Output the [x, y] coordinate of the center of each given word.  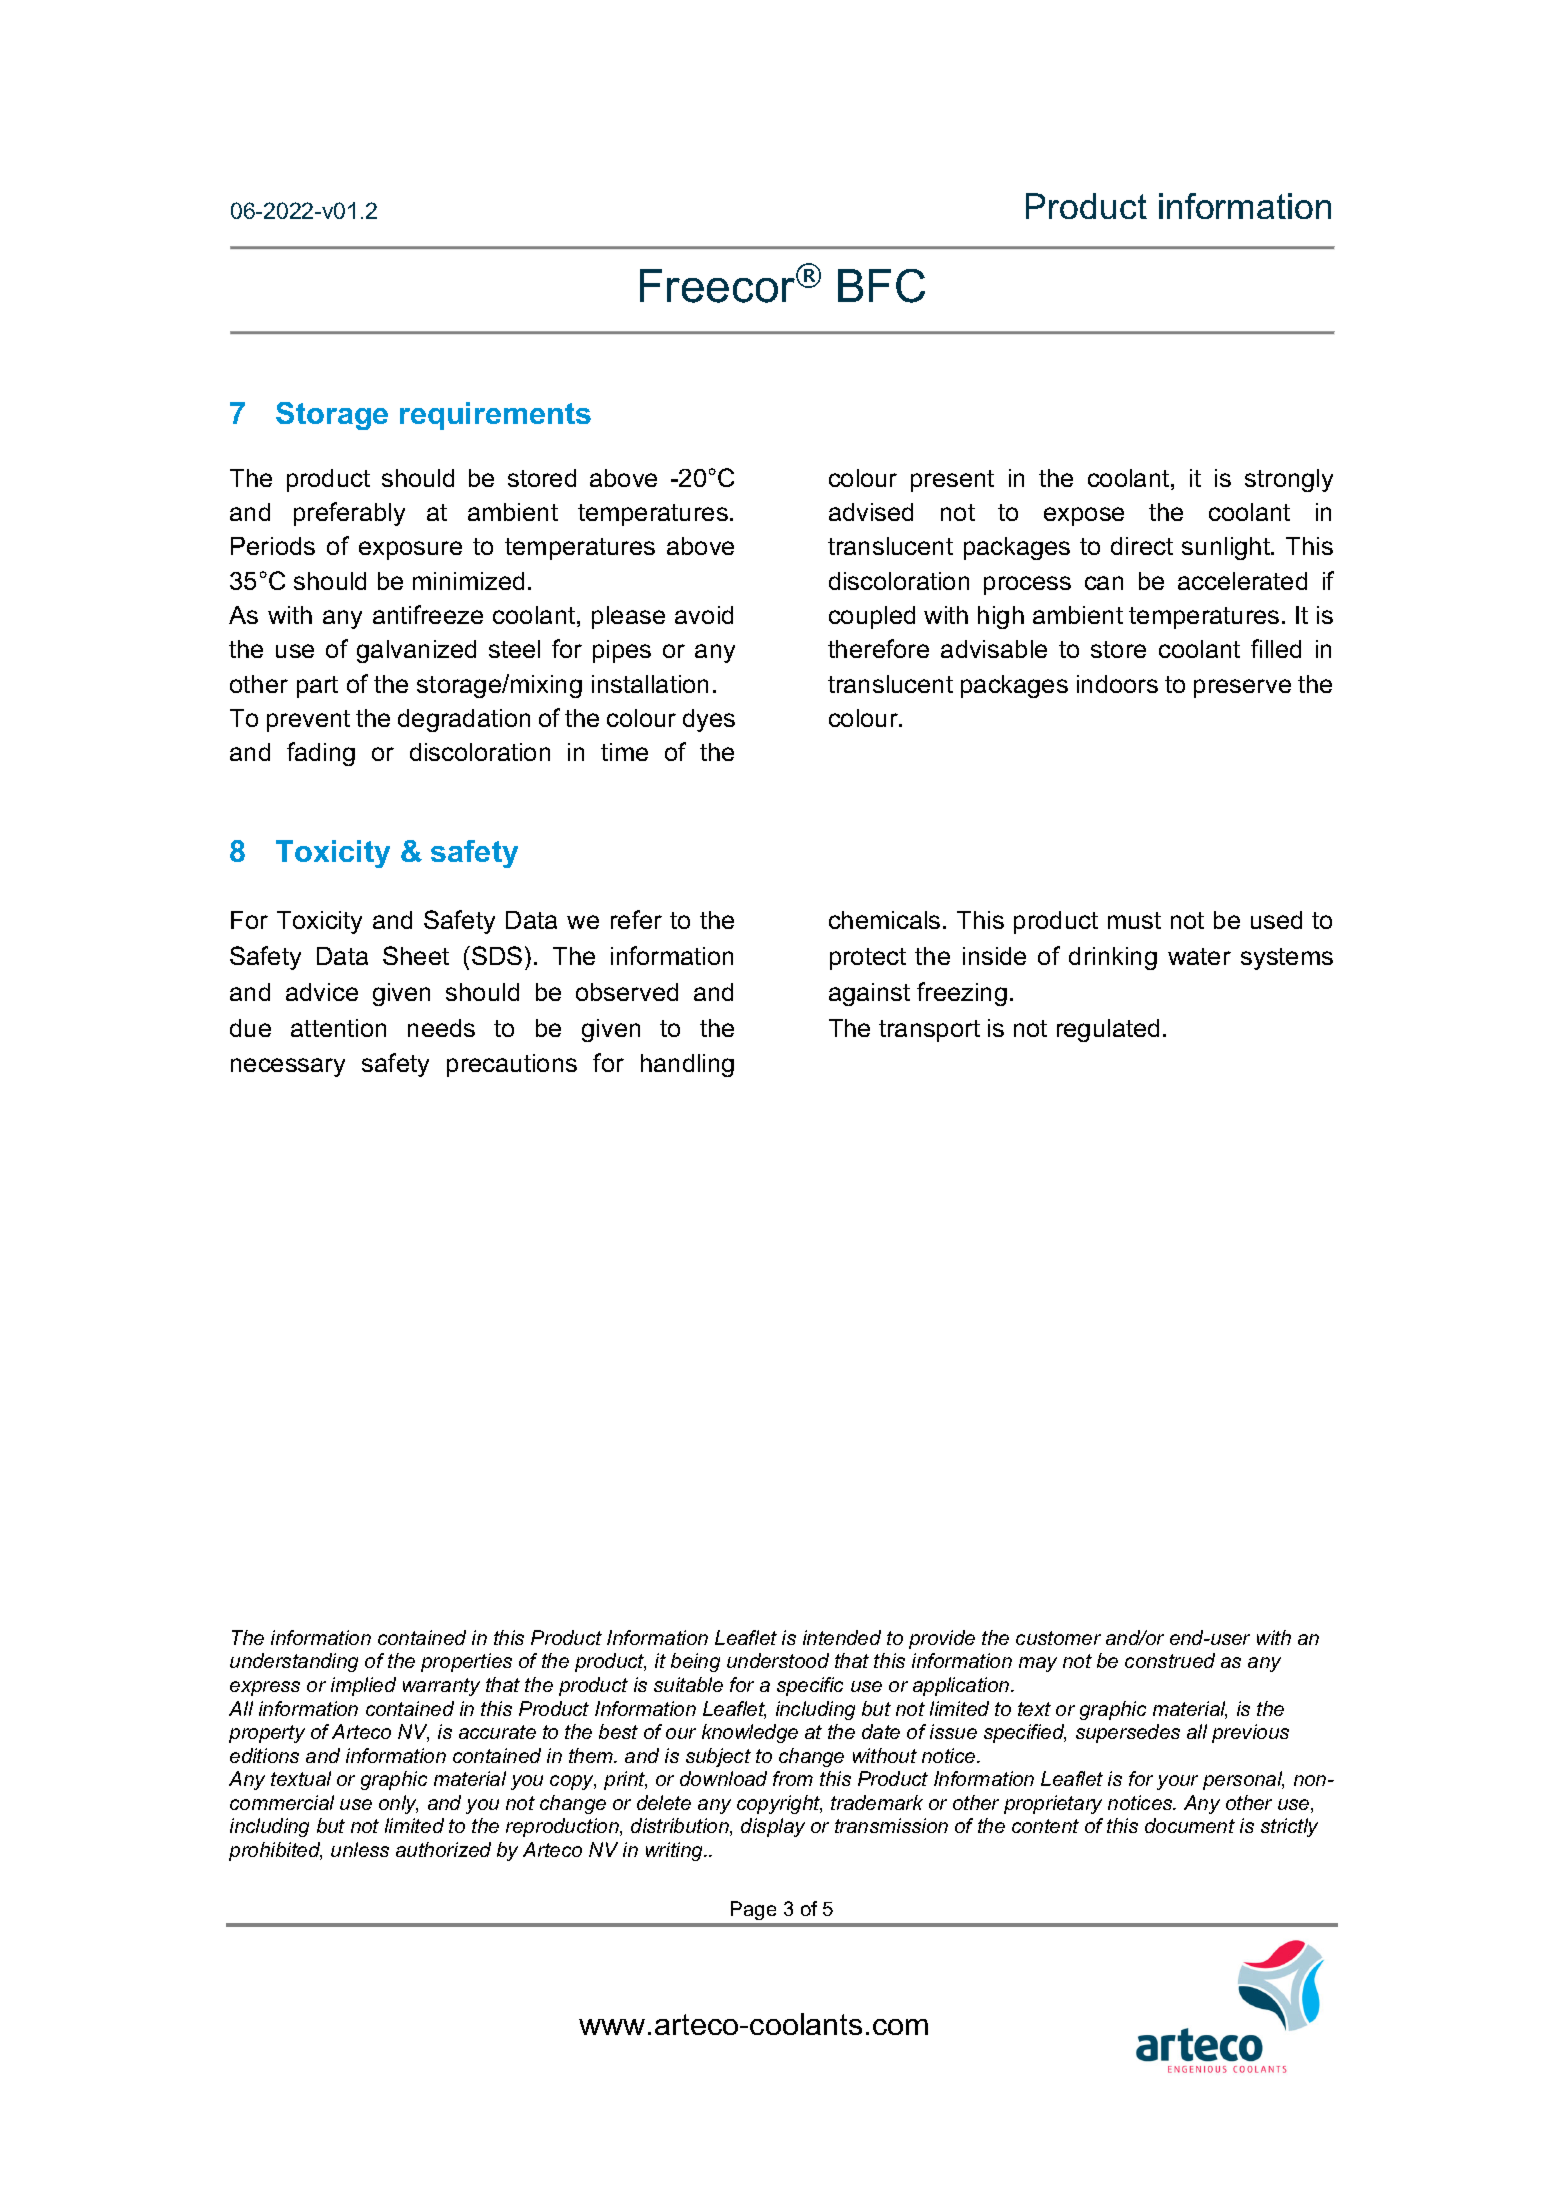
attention [338, 1028]
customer [1058, 1638]
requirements [495, 416]
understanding [294, 1662]
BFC [881, 286]
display [773, 1827]
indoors [1117, 684]
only [398, 1804]
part [317, 687]
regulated [1108, 1030]
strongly [1289, 480]
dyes [709, 720]
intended [842, 1637]
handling [687, 1065]
